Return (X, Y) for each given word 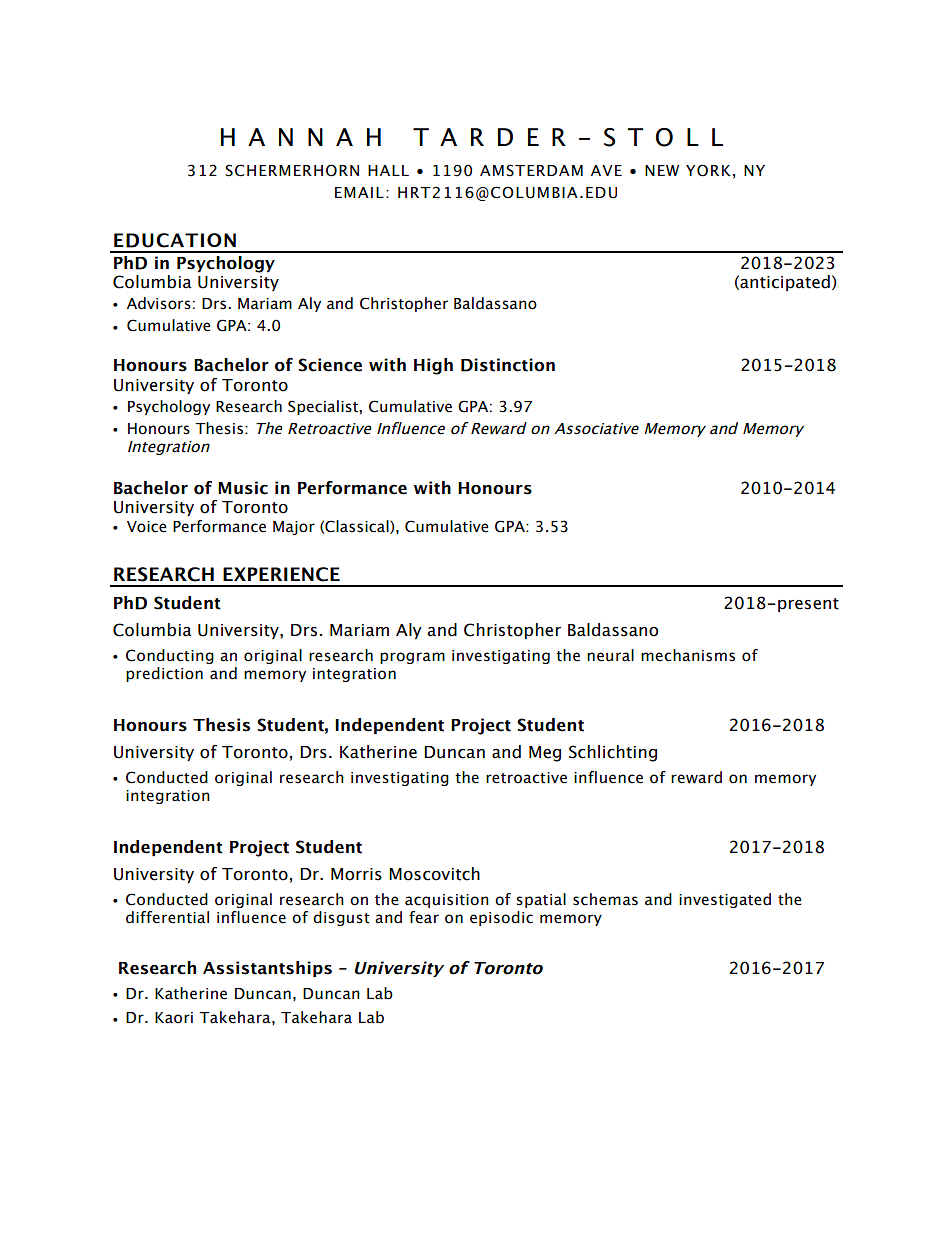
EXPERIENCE (281, 574)
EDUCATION (175, 240)
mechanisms (688, 655)
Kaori (174, 1018)
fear (424, 917)
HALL (388, 170)
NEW (662, 170)
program (412, 658)
